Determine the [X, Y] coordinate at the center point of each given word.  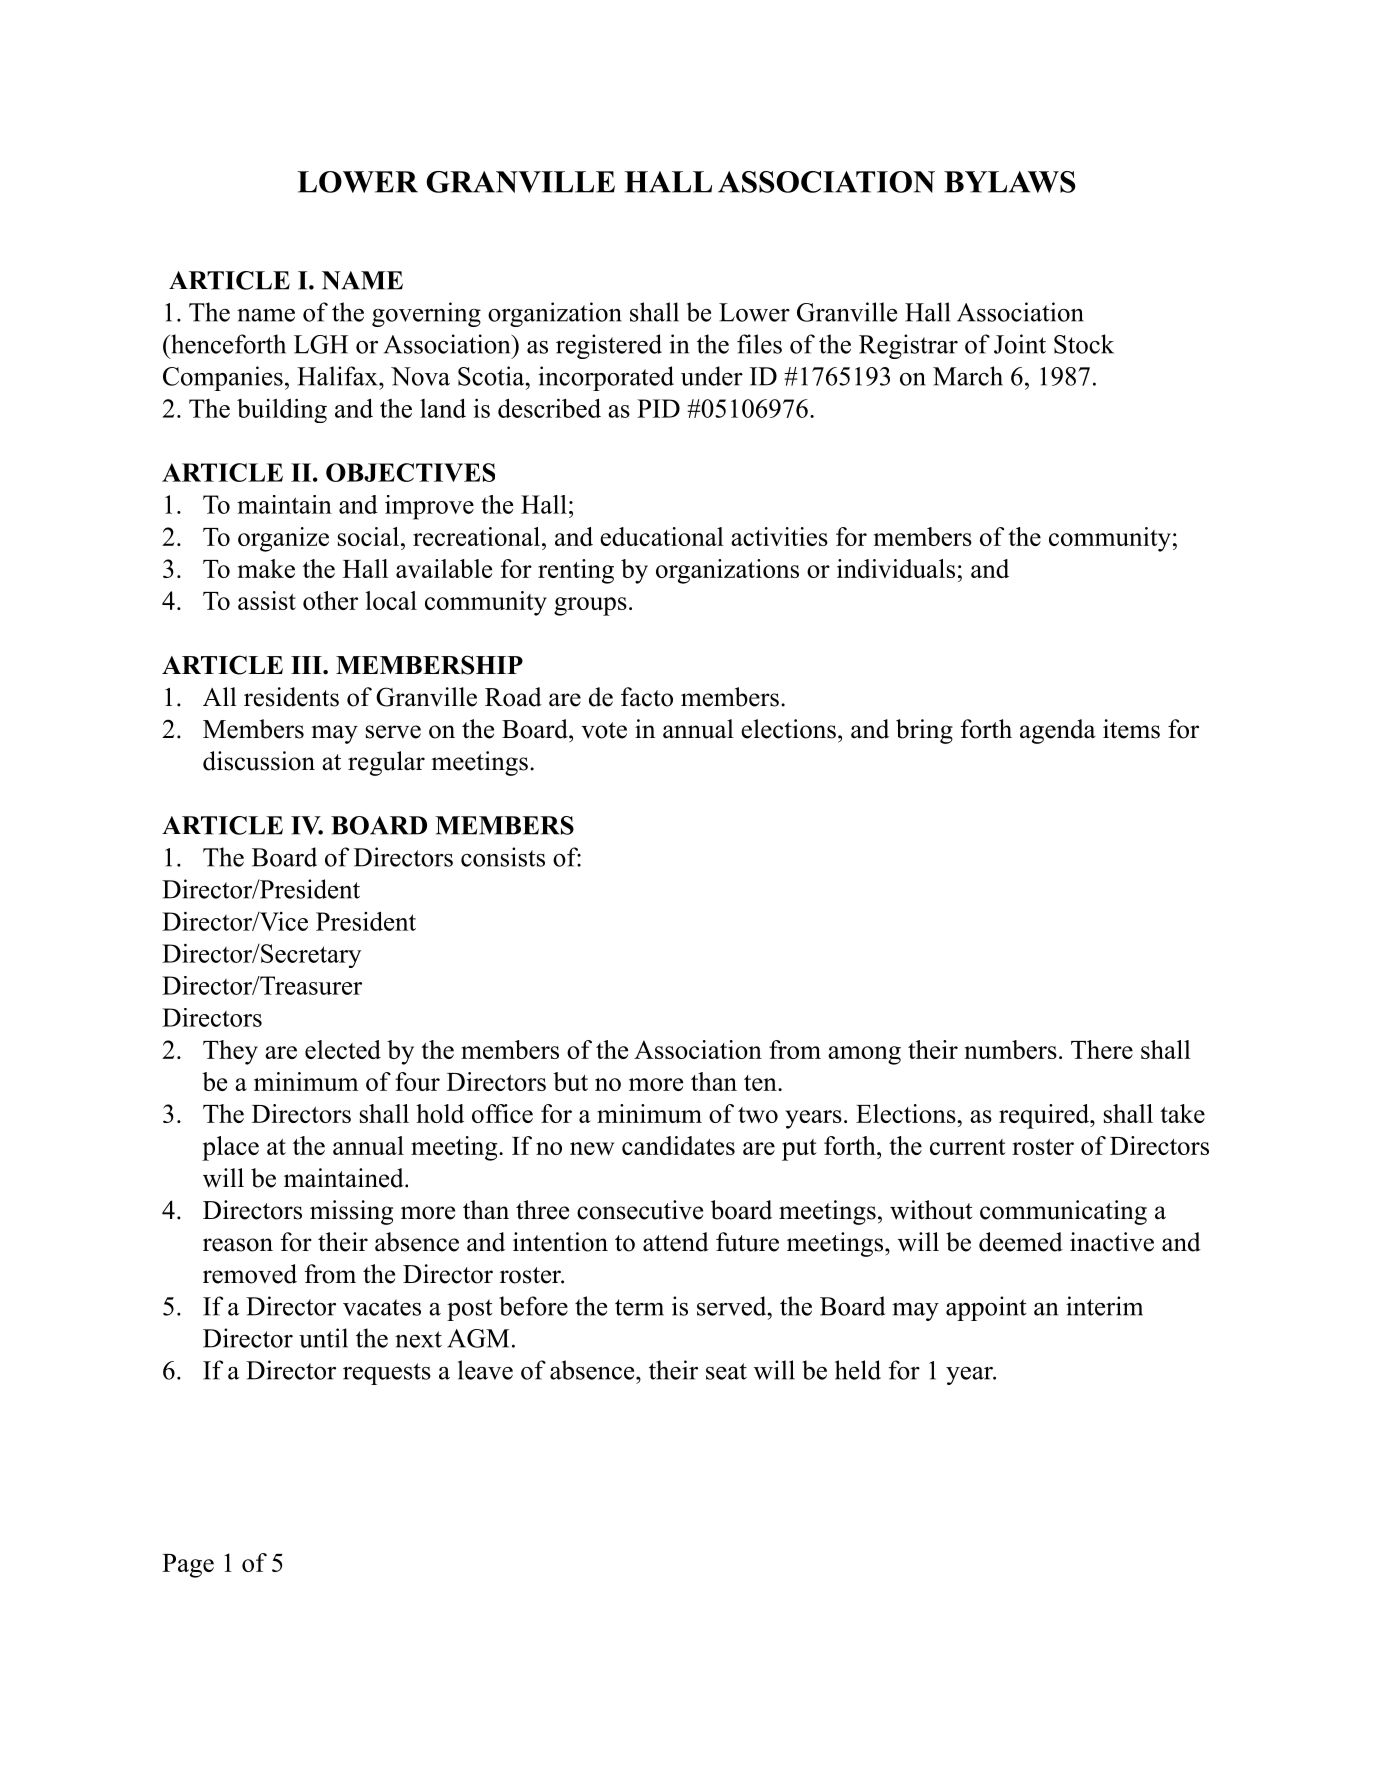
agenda [1058, 731]
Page [188, 1566]
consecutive [640, 1210]
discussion [259, 761]
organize [283, 539]
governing [426, 314]
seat [726, 1371]
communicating [1063, 1212]
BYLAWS [1010, 182]
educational [662, 536]
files [759, 344]
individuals [896, 568]
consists [503, 857]
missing [351, 1212]
